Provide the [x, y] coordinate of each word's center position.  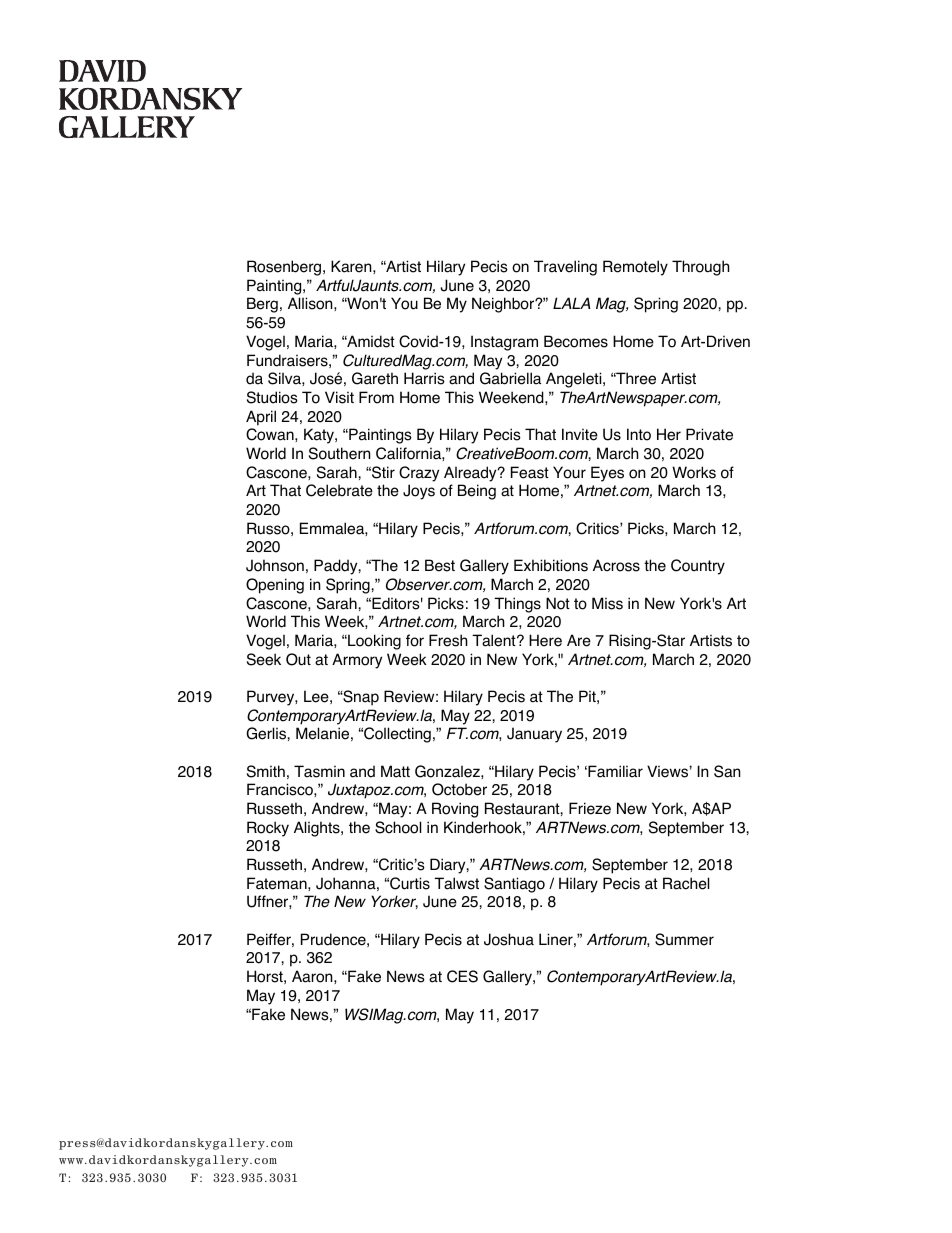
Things [517, 605]
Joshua [509, 939]
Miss [607, 603]
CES [462, 976]
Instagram [504, 343]
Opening [275, 586]
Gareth [375, 378]
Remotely [635, 268]
